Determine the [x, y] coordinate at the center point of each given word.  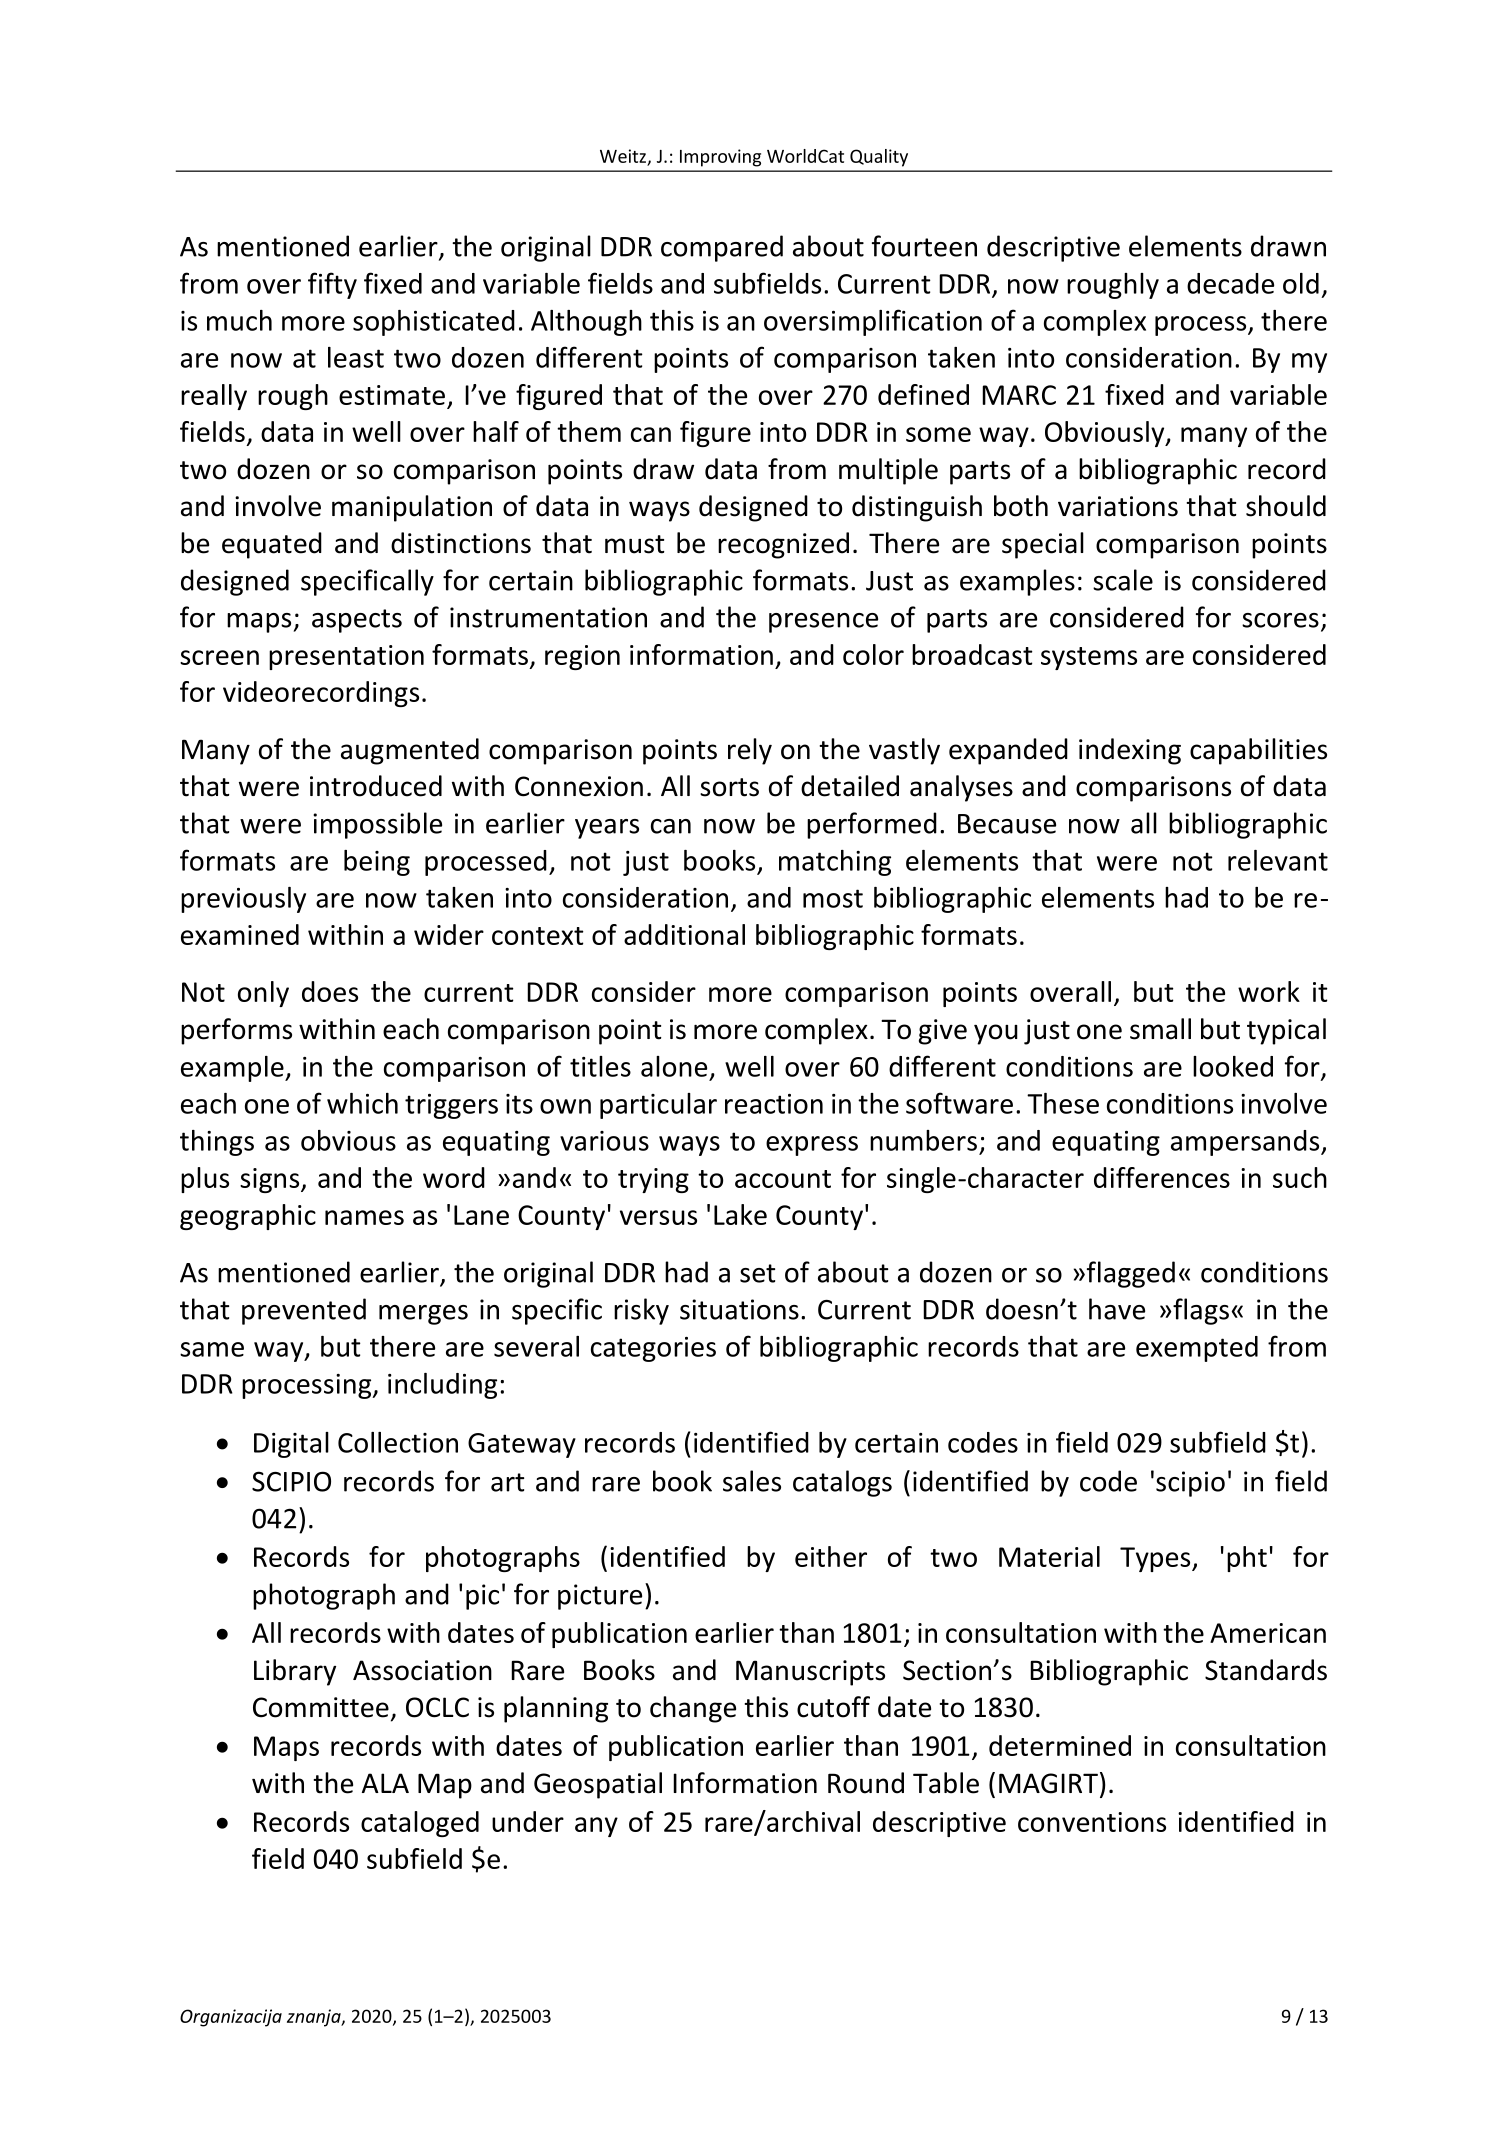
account [783, 1179]
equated [272, 545]
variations [1118, 506]
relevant [1278, 860]
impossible [377, 825]
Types [1156, 1559]
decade [1230, 283]
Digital [291, 1445]
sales [752, 1481]
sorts [729, 787]
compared [722, 248]
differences [1162, 1177]
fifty [332, 285]
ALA [385, 1783]
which [362, 1103]
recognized [783, 545]
